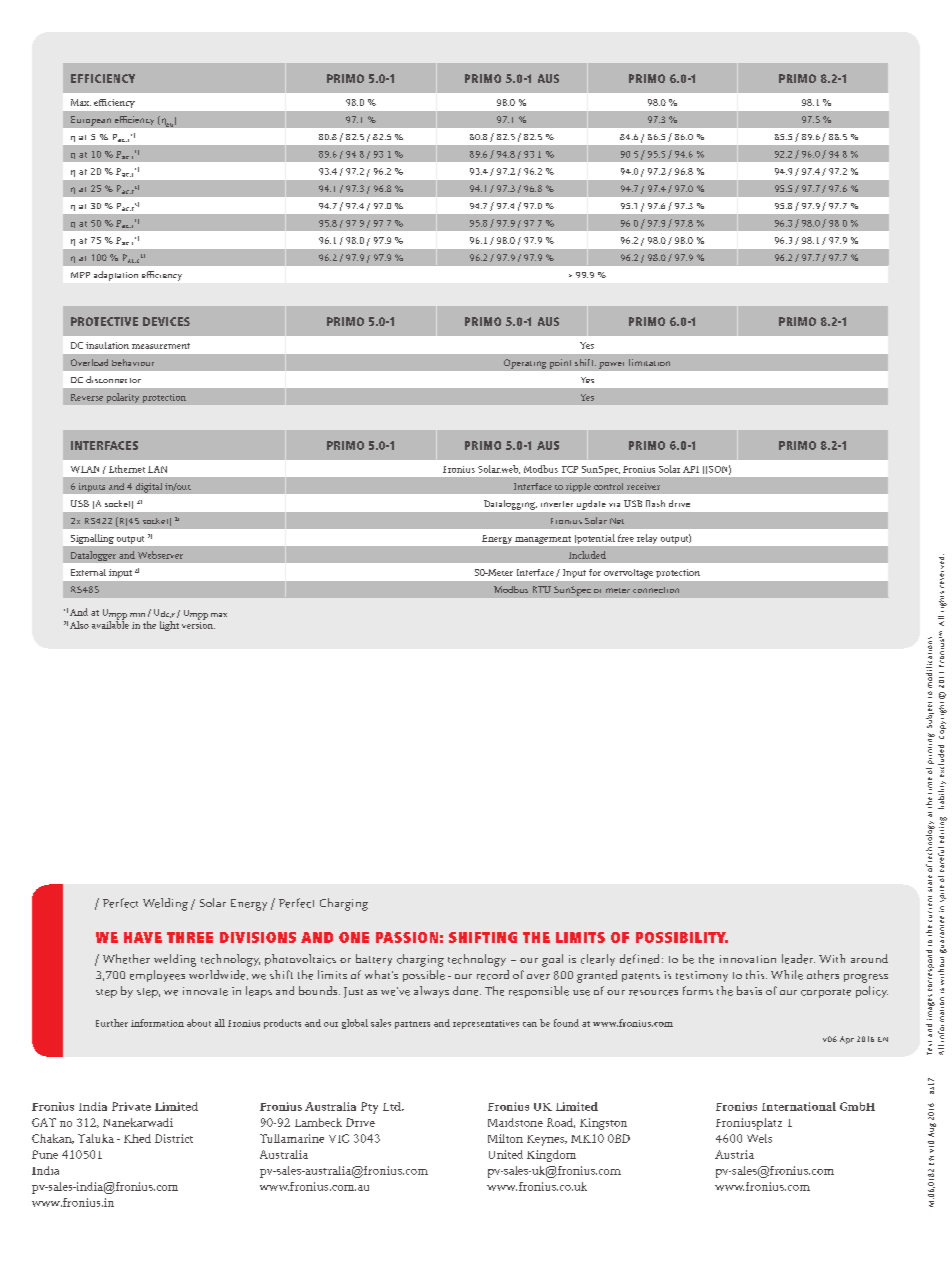  What do you see at coordinates (759, 1138) in the screenshot?
I see `Wels` at bounding box center [759, 1138].
